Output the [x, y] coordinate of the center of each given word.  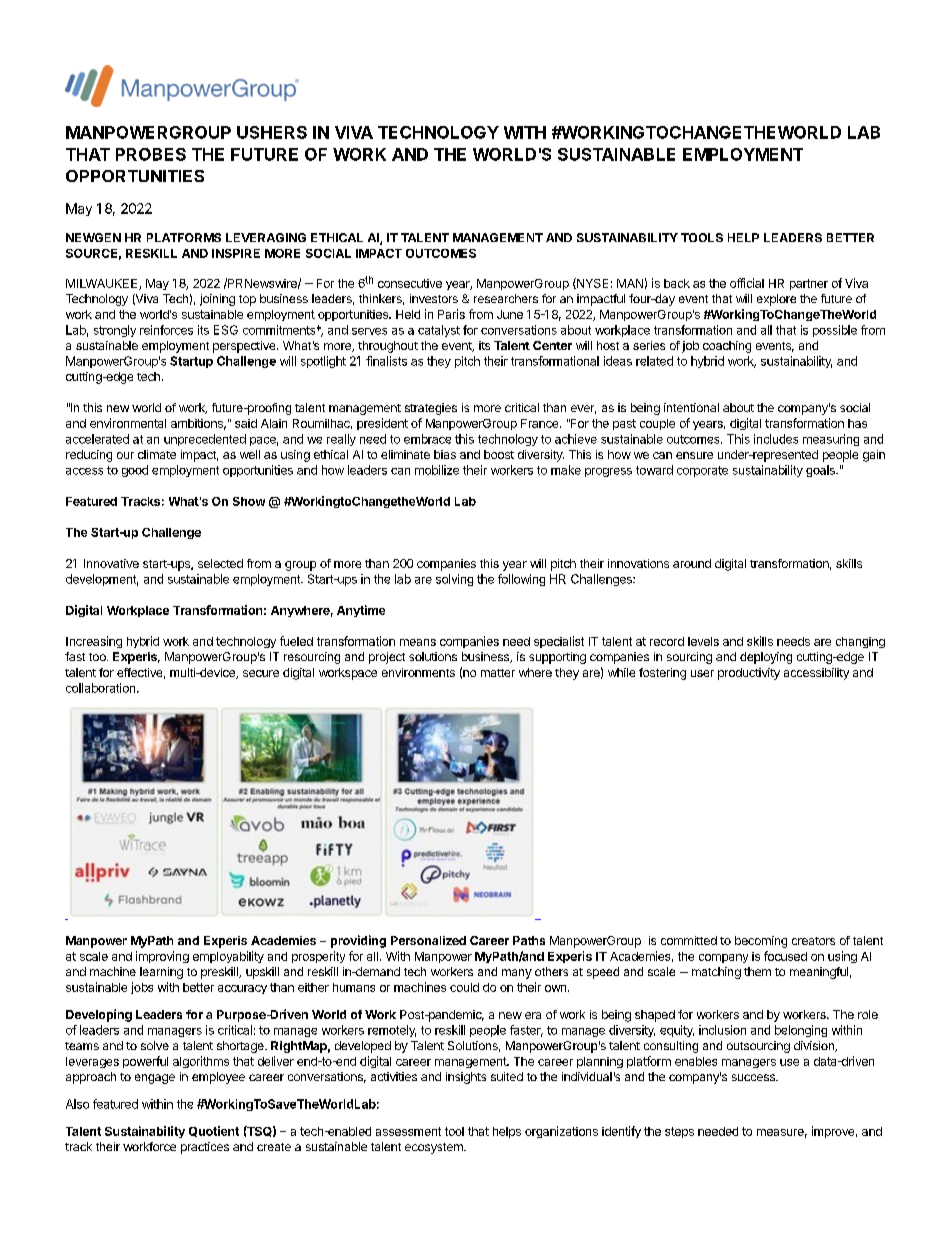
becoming [761, 942]
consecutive [410, 283]
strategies [431, 409]
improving [162, 957]
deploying [766, 658]
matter [498, 673]
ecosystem [435, 1148]
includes [776, 439]
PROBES [151, 154]
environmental [128, 423]
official [747, 283]
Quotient [214, 1131]
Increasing [94, 642]
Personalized [428, 940]
